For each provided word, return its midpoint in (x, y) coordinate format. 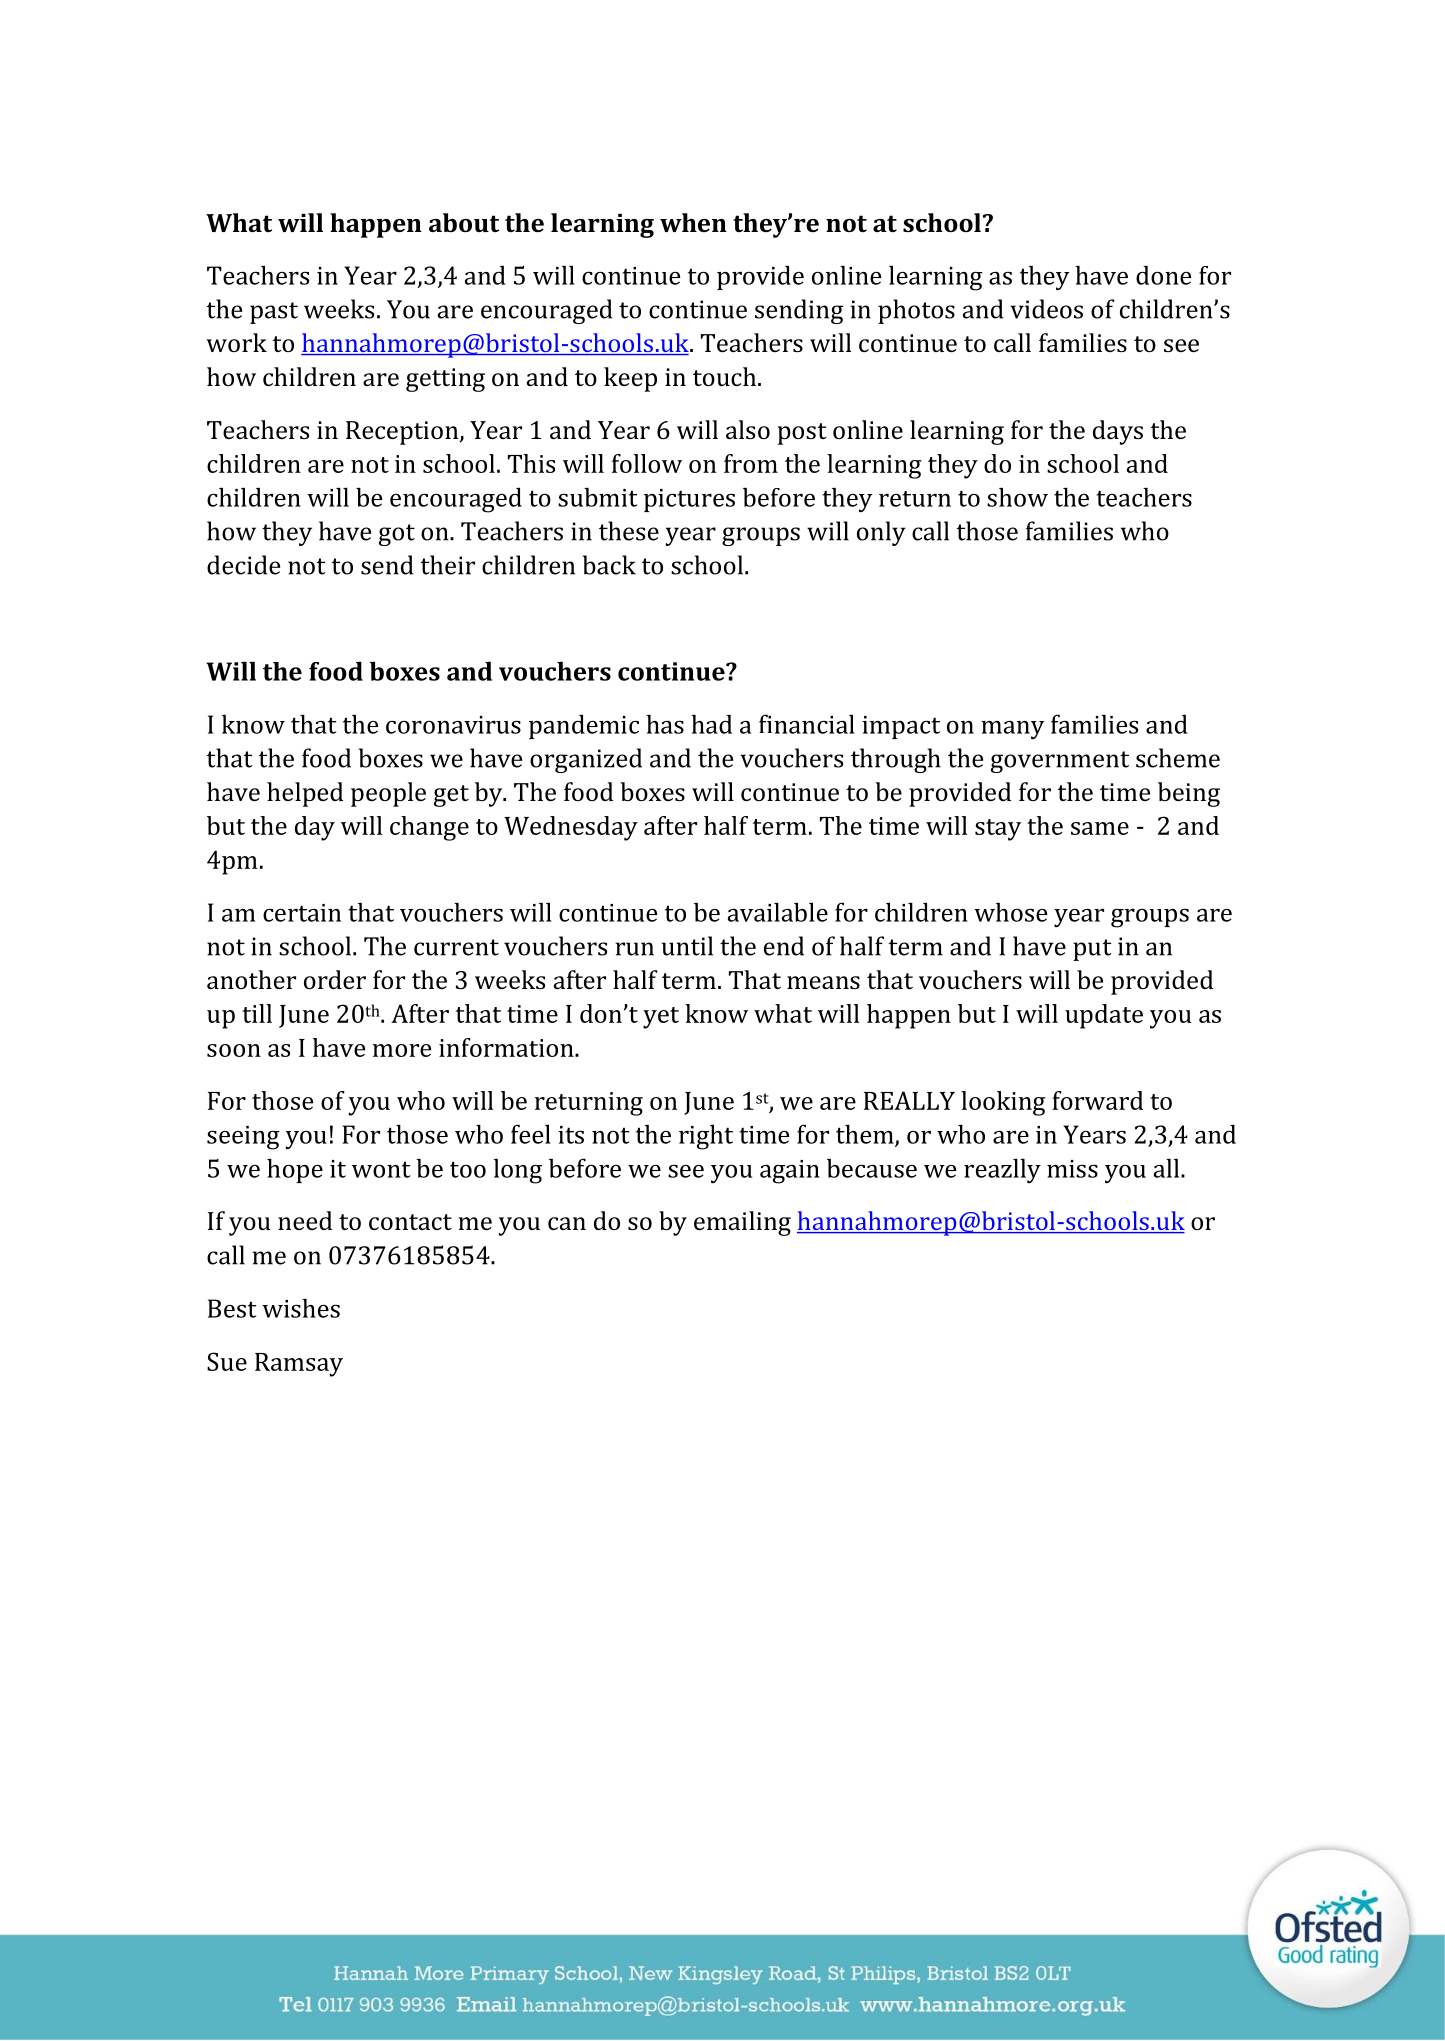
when (693, 222)
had (711, 724)
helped (305, 794)
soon (234, 1050)
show (1017, 497)
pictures (689, 500)
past (274, 313)
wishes (301, 1308)
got (397, 535)
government (1060, 762)
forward (1097, 1100)
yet (661, 1018)
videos (1046, 309)
